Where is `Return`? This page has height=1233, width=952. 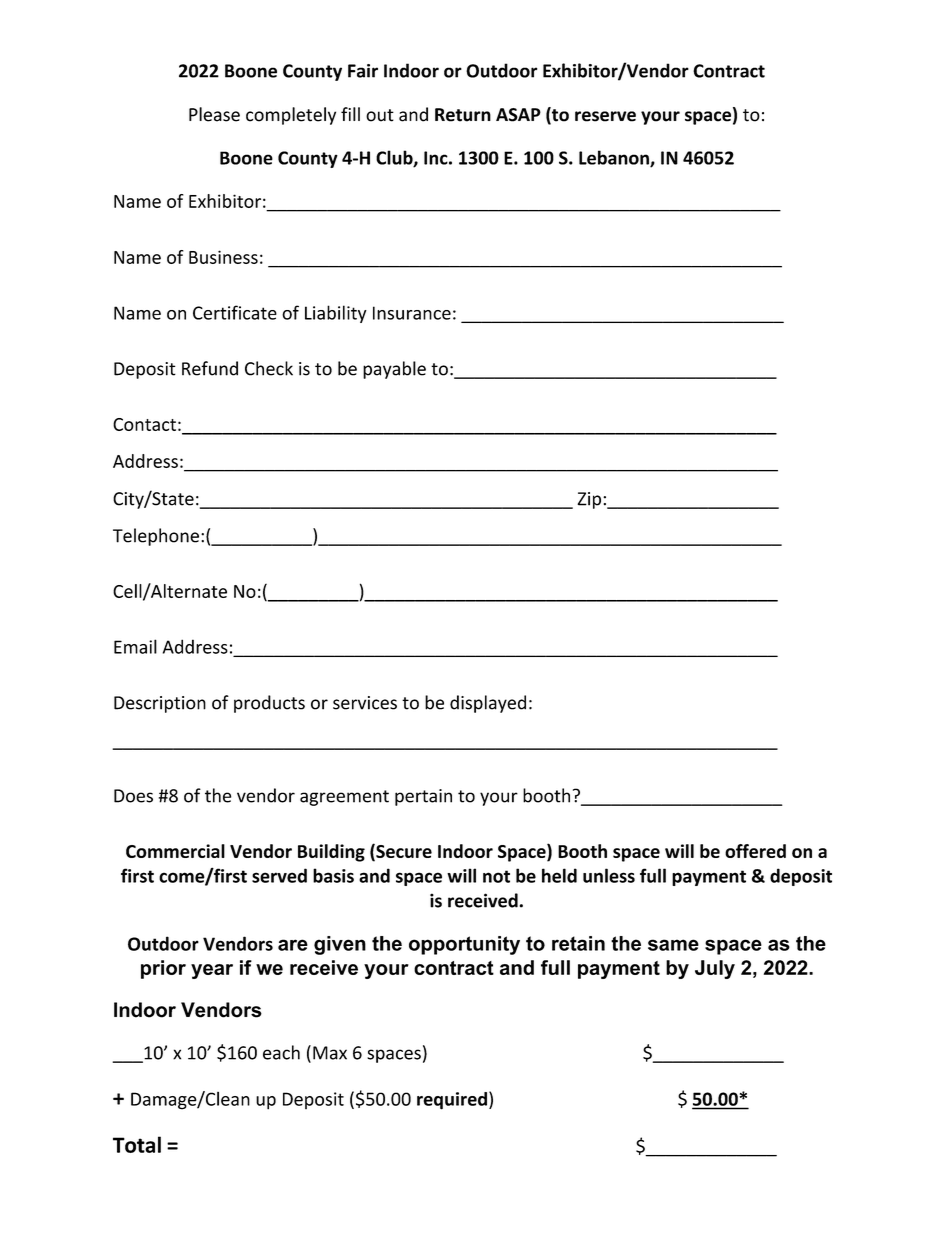 Return is located at coordinates (463, 115).
